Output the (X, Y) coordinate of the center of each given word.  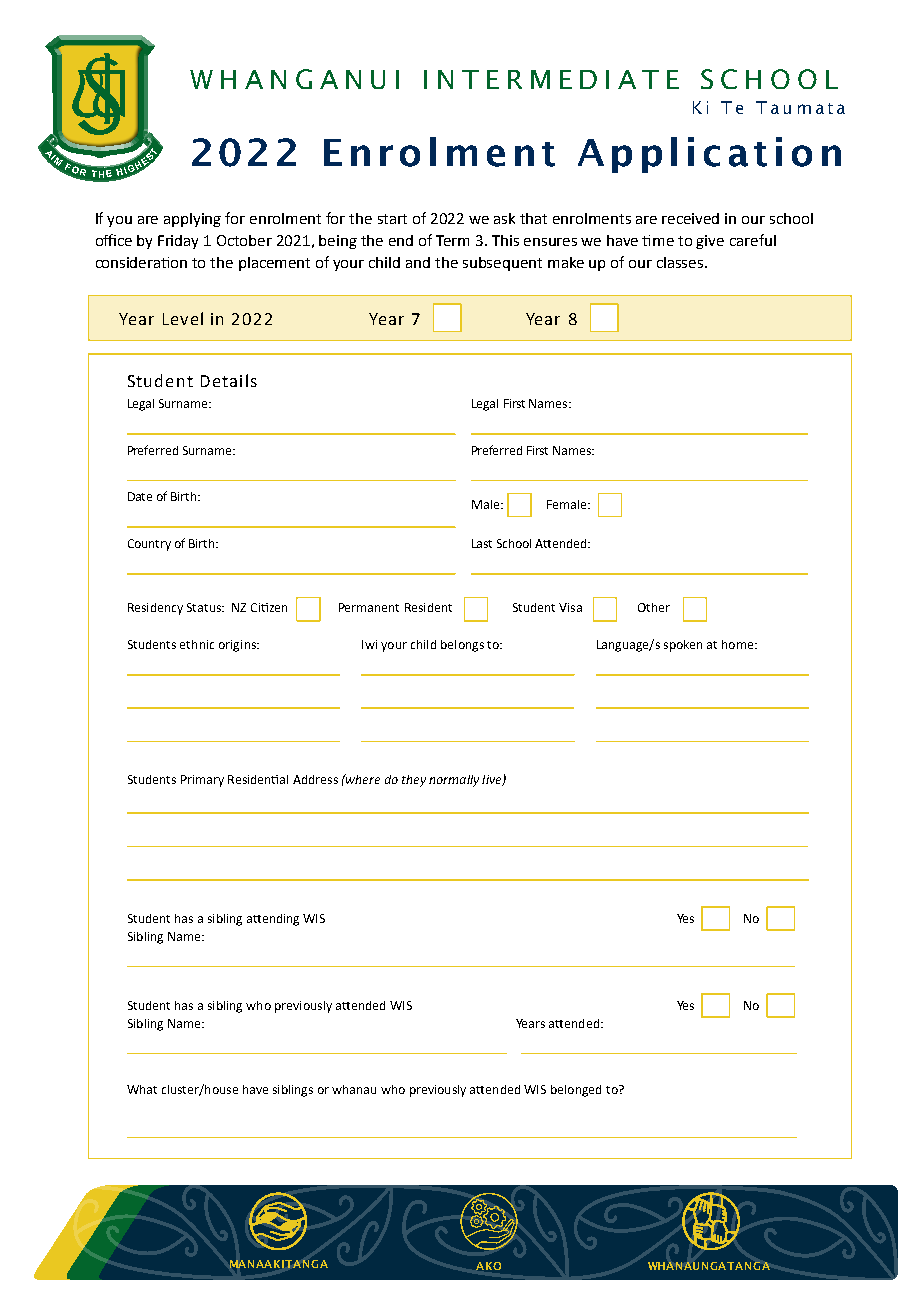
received (690, 218)
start (392, 219)
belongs (462, 646)
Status (205, 607)
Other (654, 607)
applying (192, 220)
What (142, 1089)
